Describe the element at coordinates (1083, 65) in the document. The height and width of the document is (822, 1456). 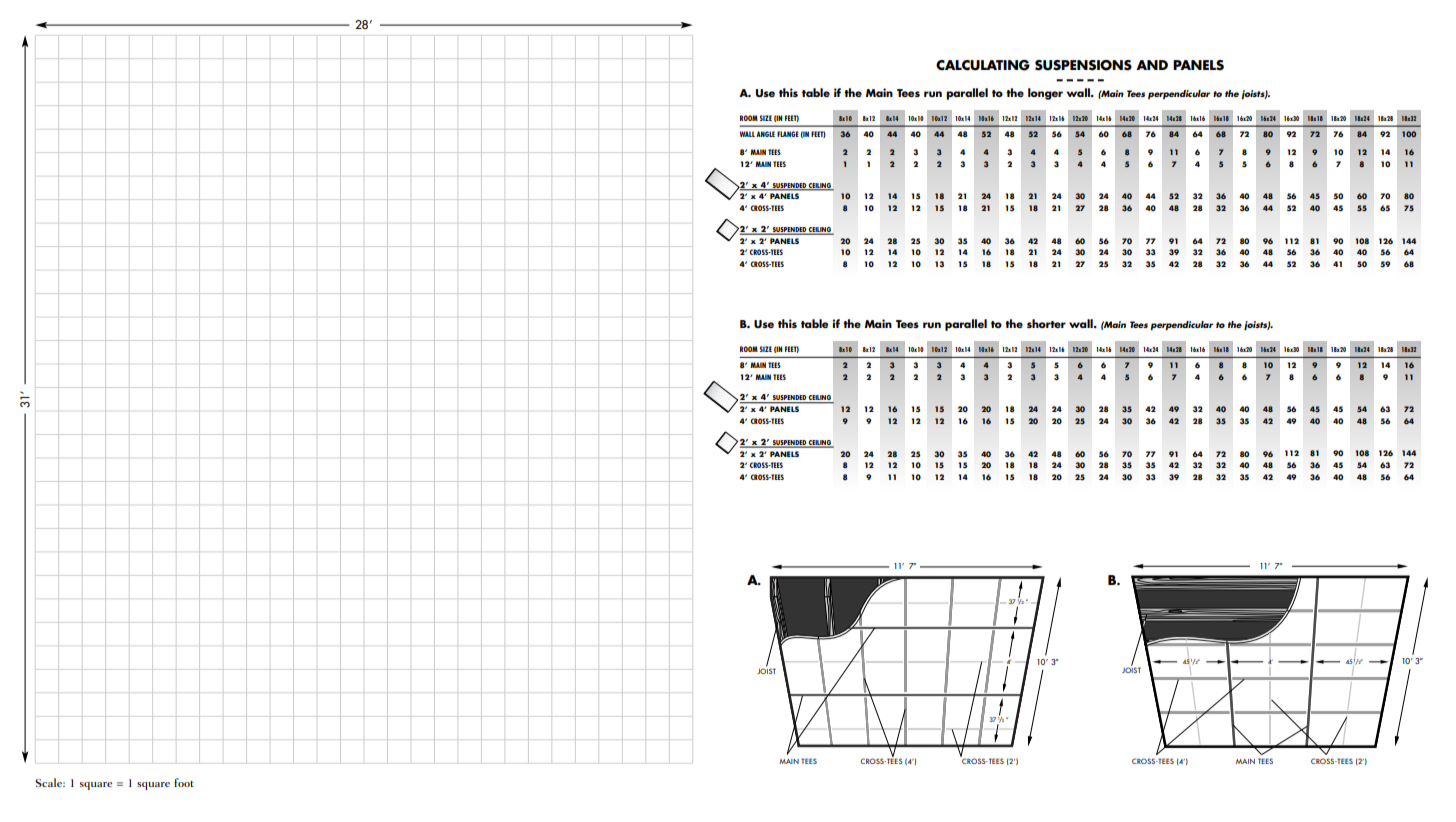
I see `SUSPENSIONS` at that location.
